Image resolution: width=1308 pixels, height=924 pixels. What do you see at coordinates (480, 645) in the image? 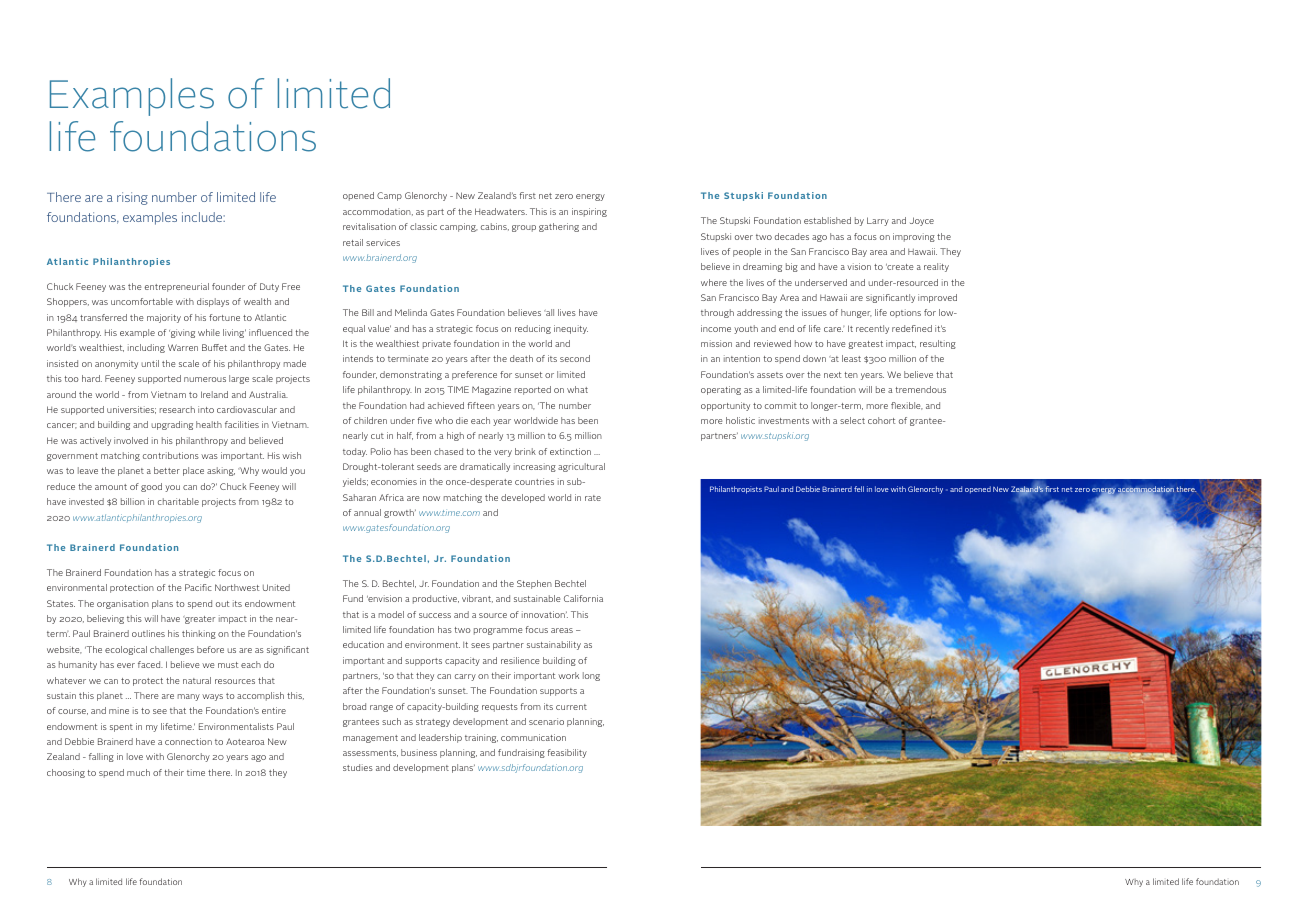
I see `sees` at bounding box center [480, 645].
